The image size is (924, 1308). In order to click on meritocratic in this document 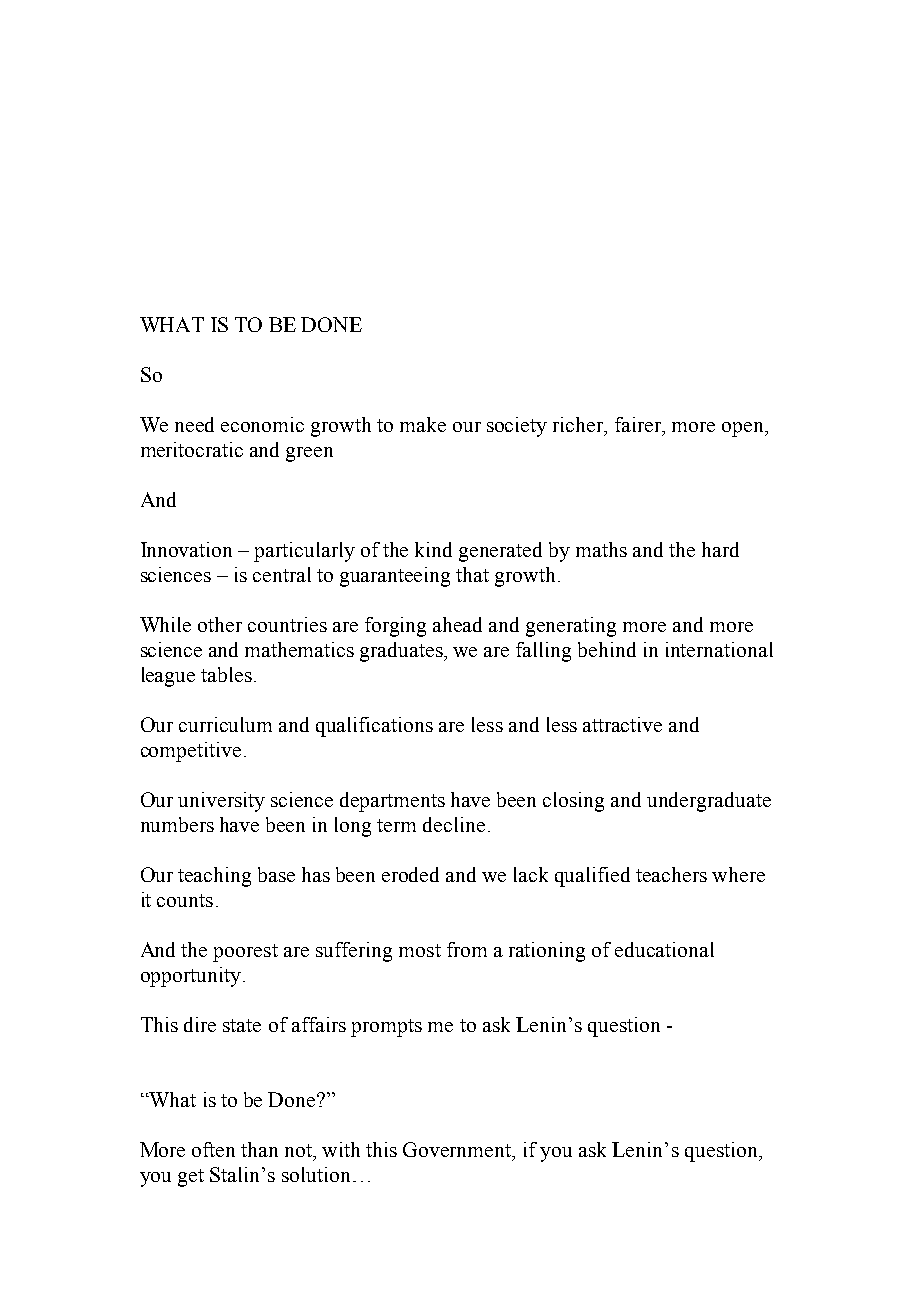, I will do `click(192, 449)`.
